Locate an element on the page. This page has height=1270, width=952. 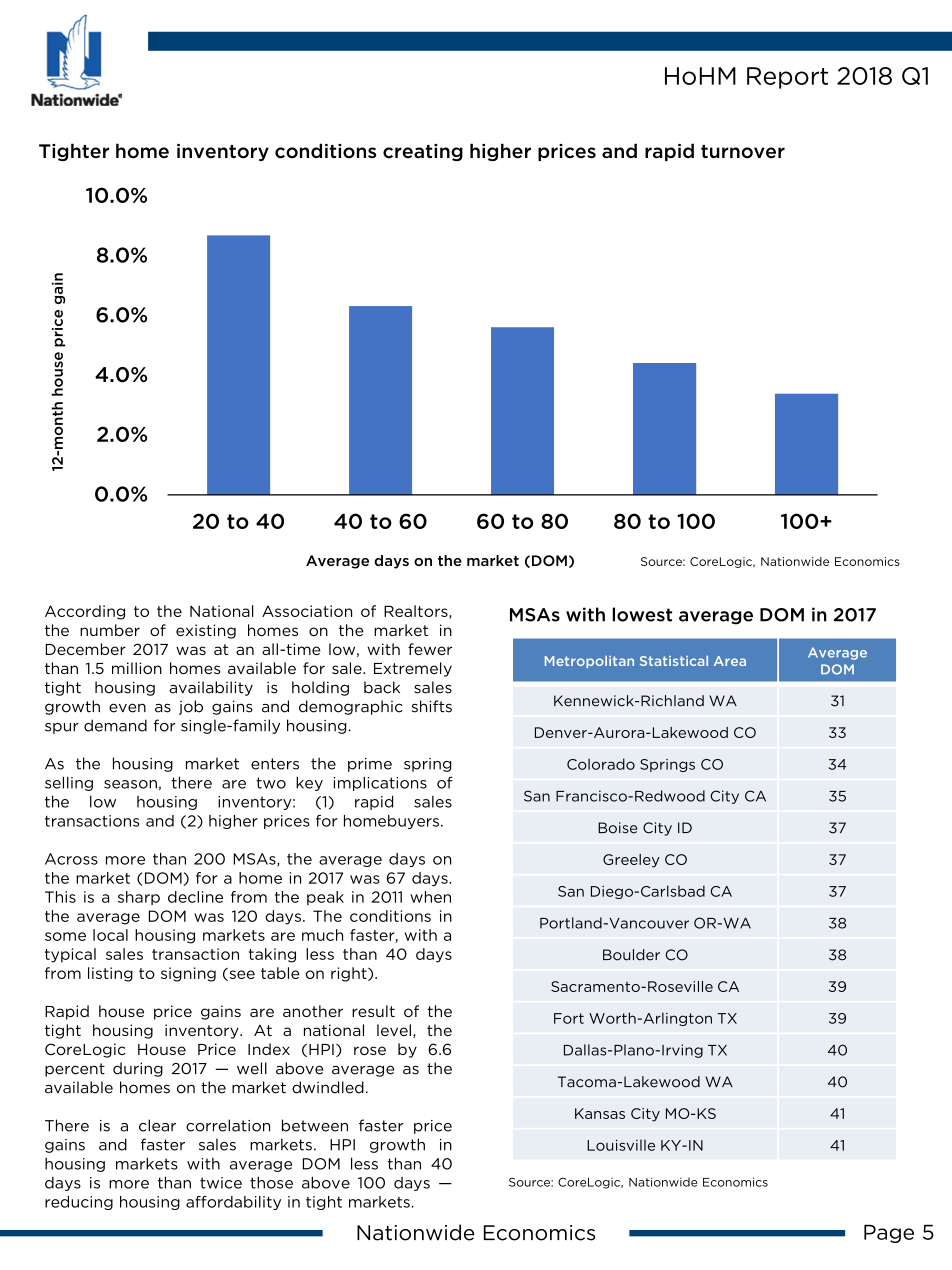
million is located at coordinates (137, 668).
